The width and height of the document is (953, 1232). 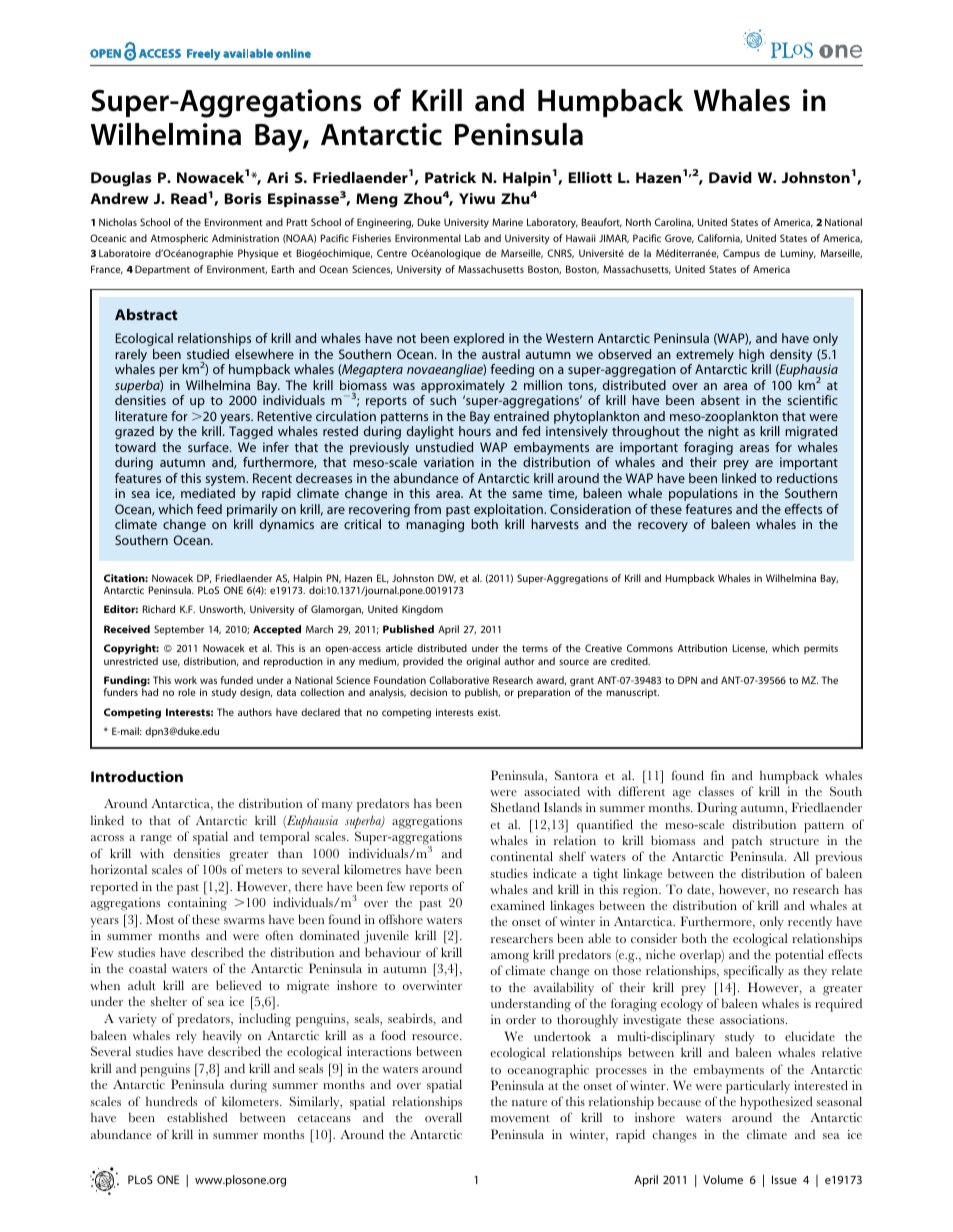 What do you see at coordinates (747, 842) in the document?
I see `patch` at bounding box center [747, 842].
